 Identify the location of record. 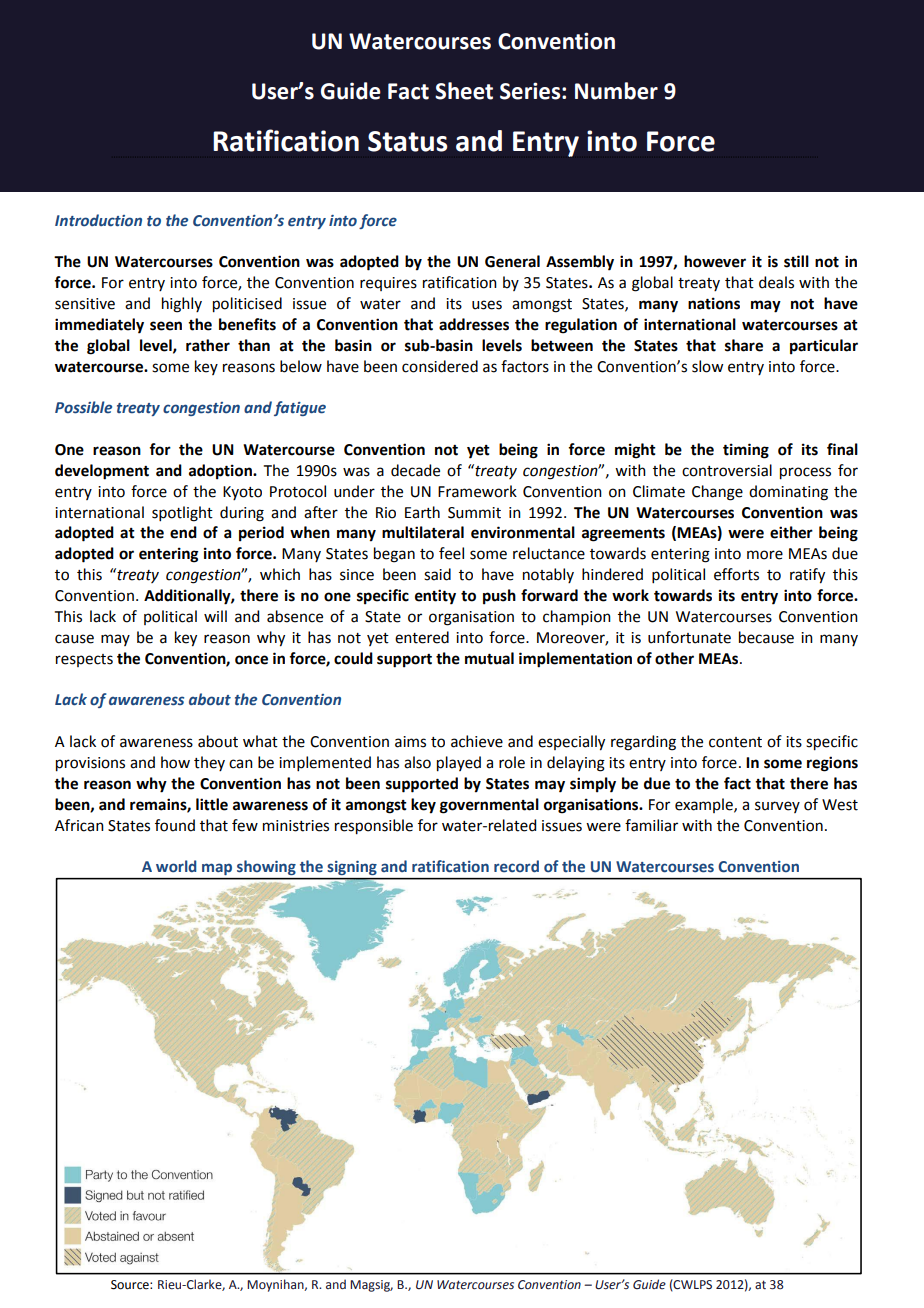
(516, 866).
